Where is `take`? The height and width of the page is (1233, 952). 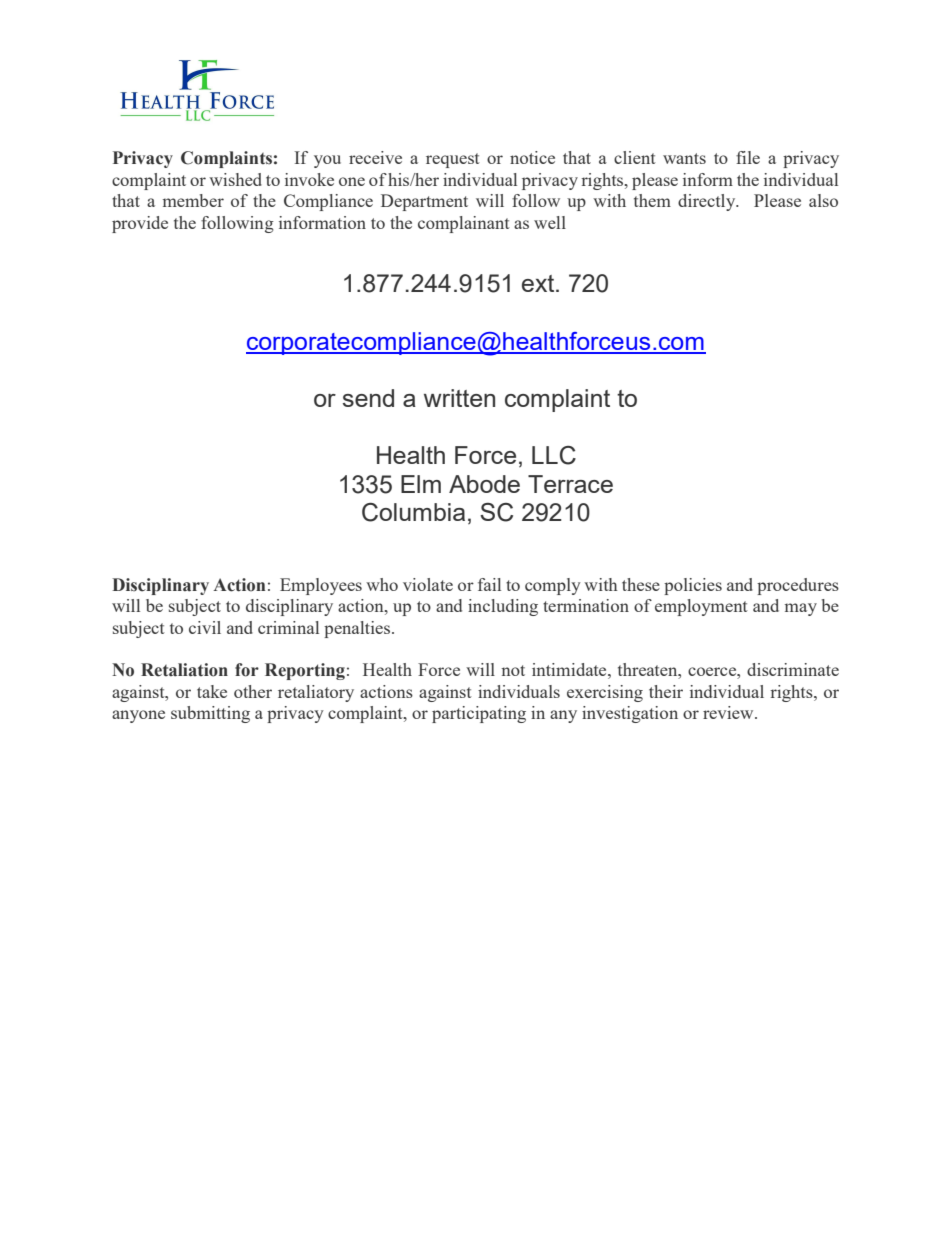
take is located at coordinates (212, 691).
